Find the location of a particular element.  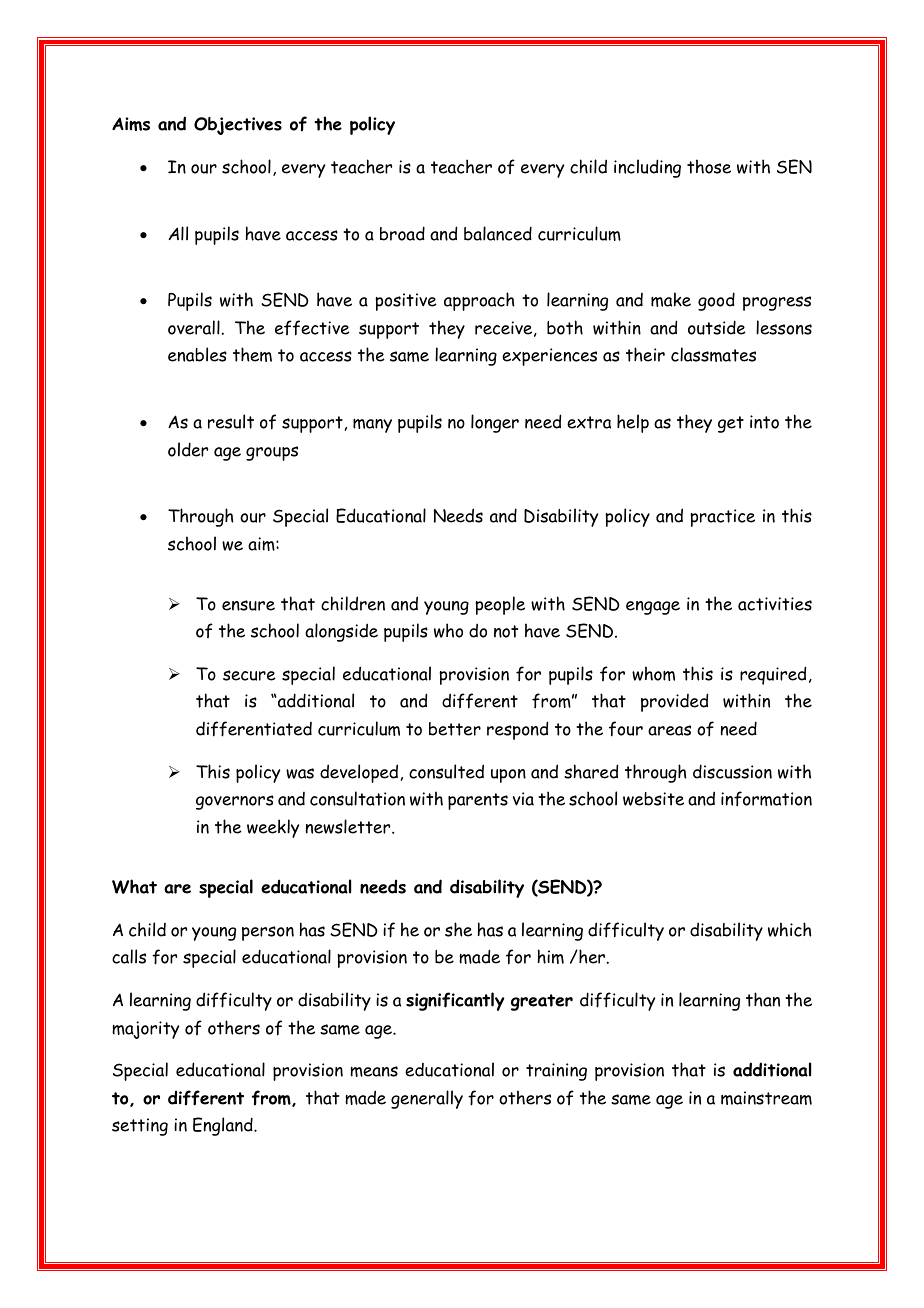

balanced is located at coordinates (498, 233).
